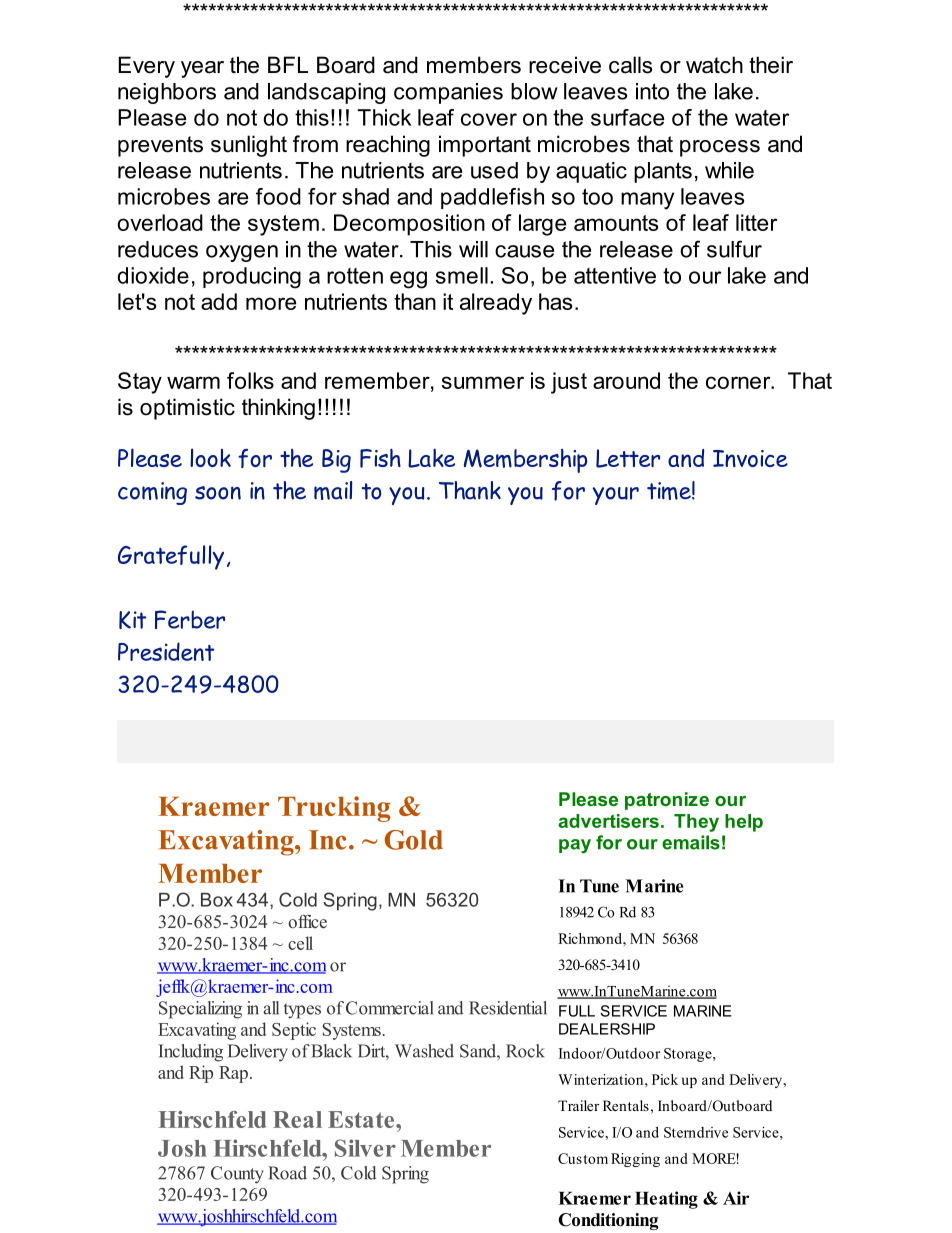  Describe the element at coordinates (652, 91) in the screenshot. I see `into` at that location.
